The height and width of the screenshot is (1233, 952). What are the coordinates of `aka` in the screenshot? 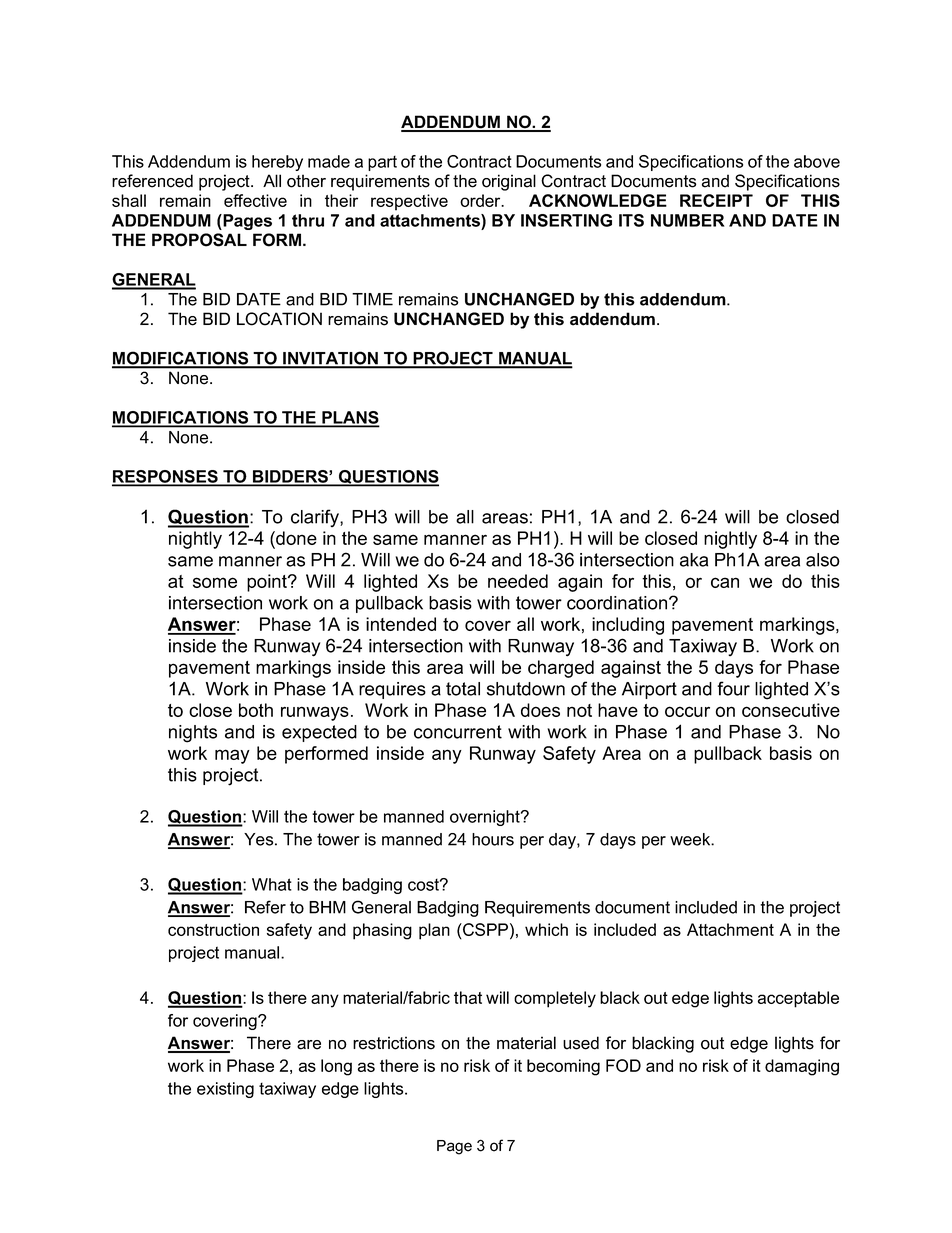 It's located at (694, 560).
